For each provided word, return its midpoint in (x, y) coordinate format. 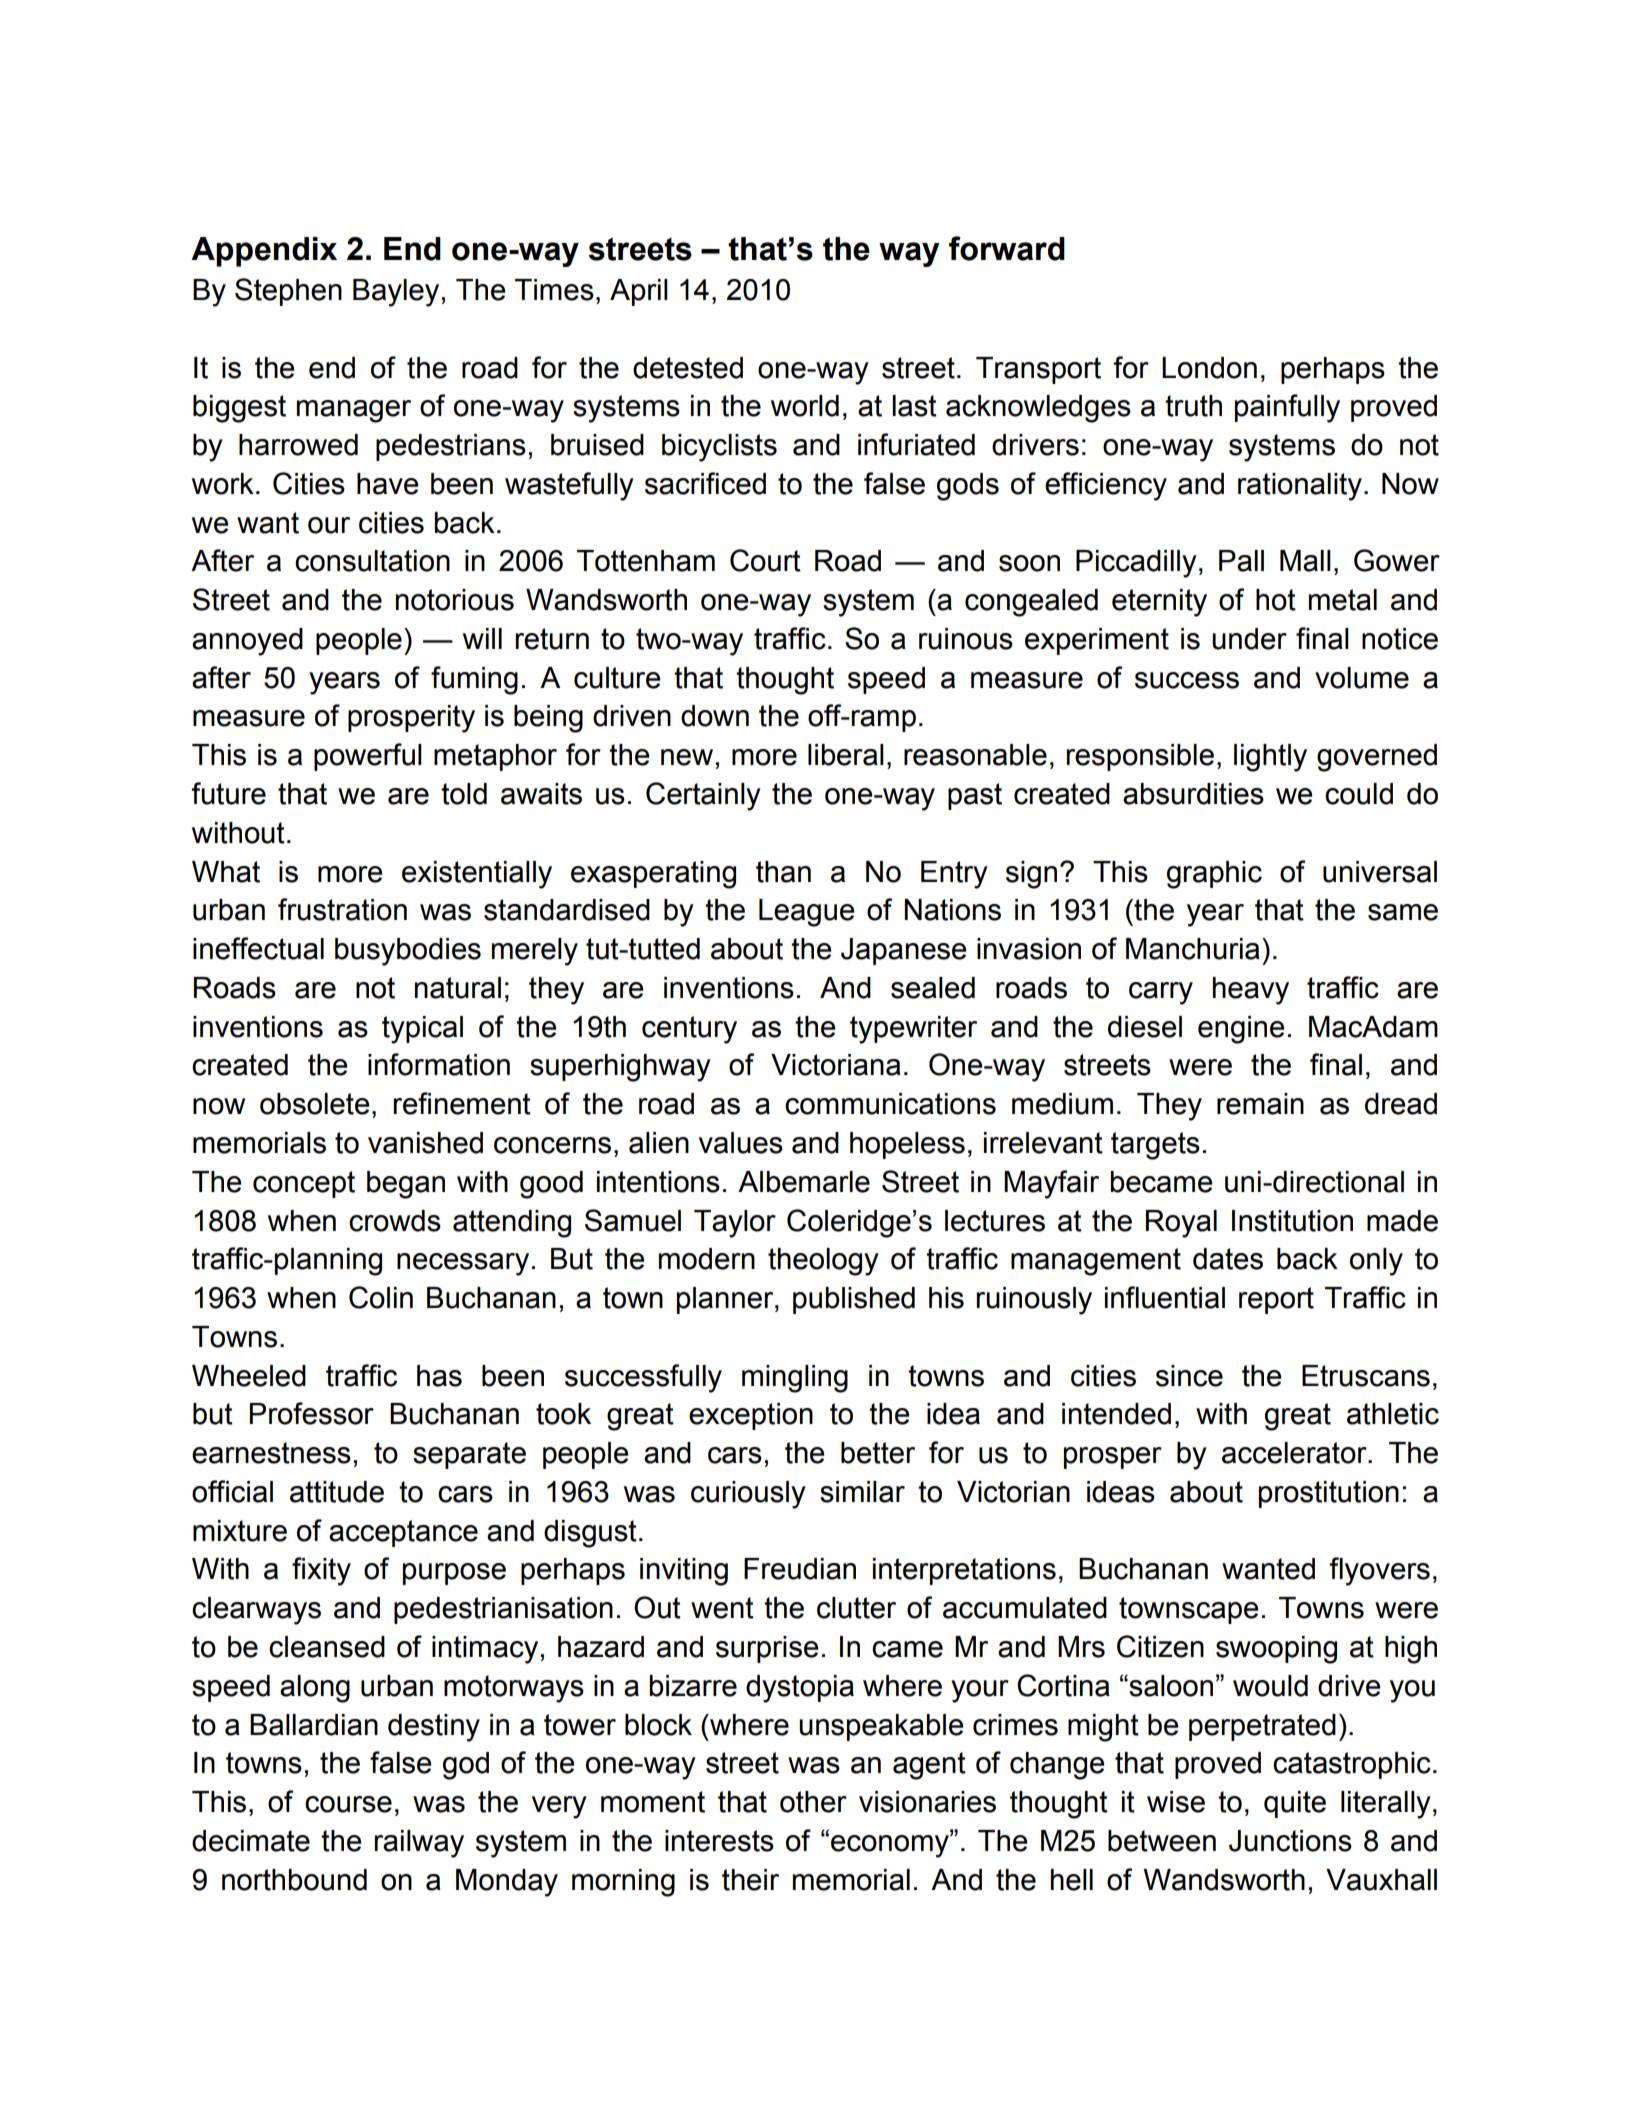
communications (890, 1104)
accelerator (1295, 1453)
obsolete (315, 1104)
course (348, 1804)
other (813, 1802)
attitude (337, 1492)
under (1249, 639)
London (1209, 368)
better (878, 1453)
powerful (368, 757)
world (805, 406)
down (715, 716)
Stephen (288, 292)
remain (1260, 1104)
